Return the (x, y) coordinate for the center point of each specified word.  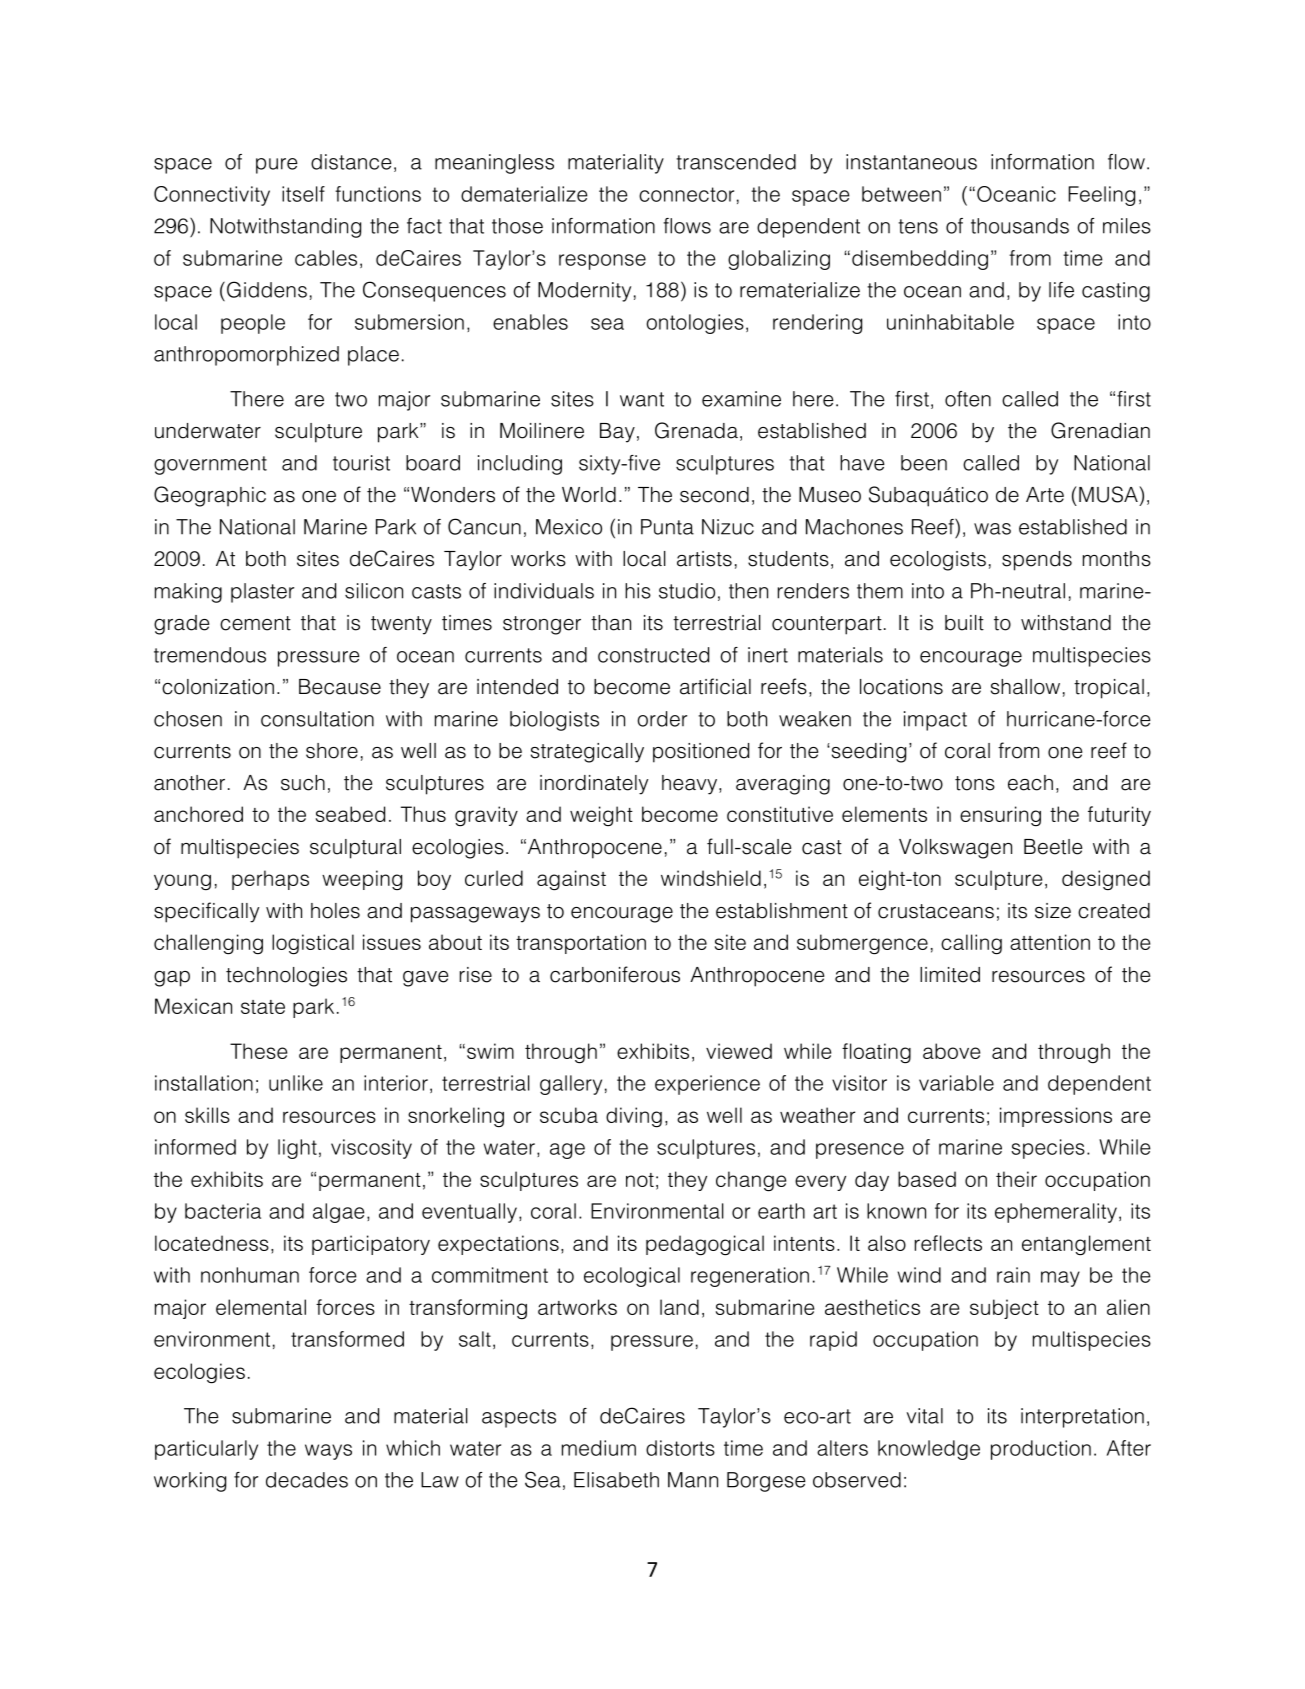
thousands (1020, 226)
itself (303, 194)
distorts (680, 1448)
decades (307, 1480)
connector (686, 194)
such (303, 783)
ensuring (1000, 816)
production (1041, 1450)
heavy (691, 785)
